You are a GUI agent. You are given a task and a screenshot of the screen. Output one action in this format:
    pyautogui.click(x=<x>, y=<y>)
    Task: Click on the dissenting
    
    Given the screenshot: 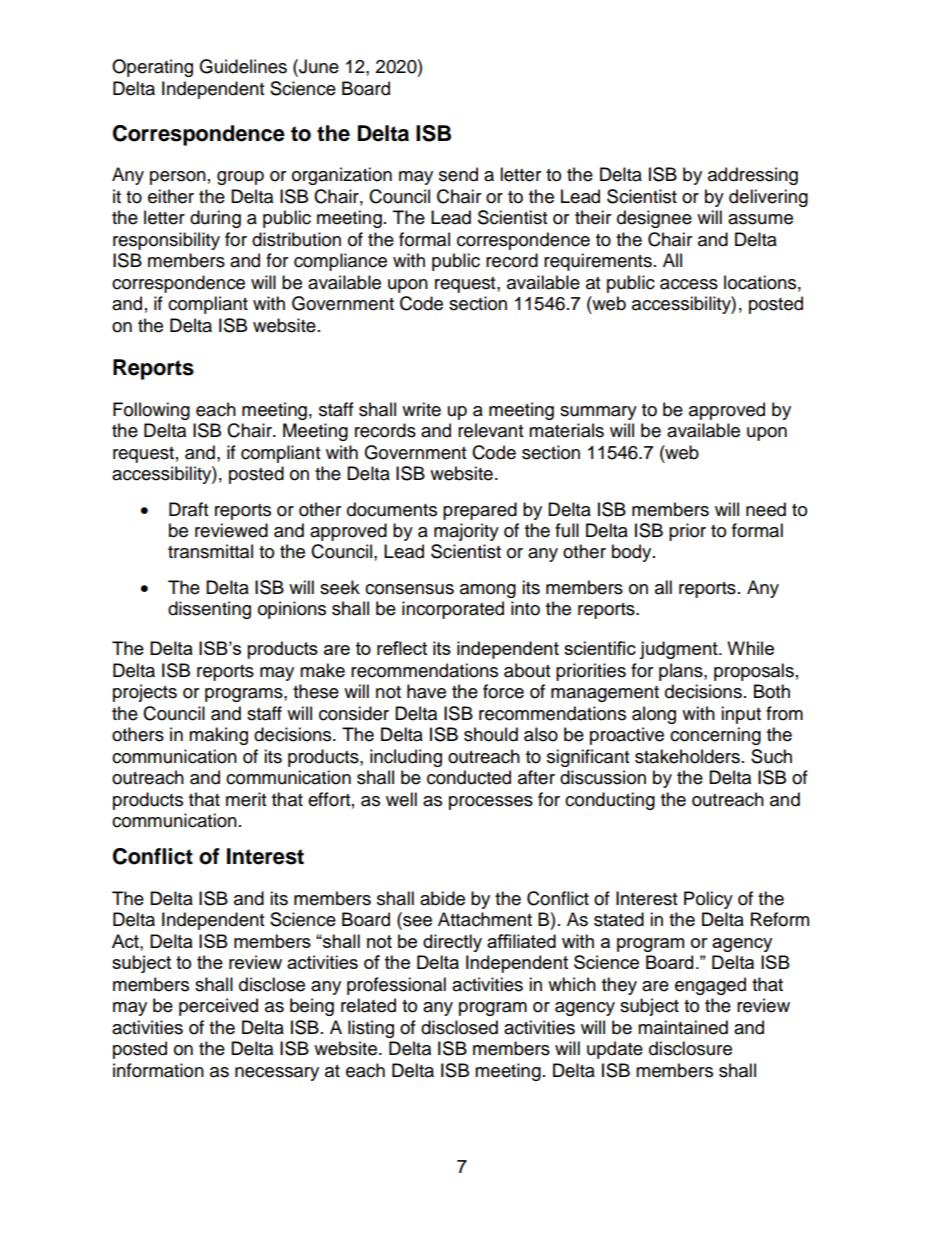 What is the action you would take?
    pyautogui.click(x=209, y=610)
